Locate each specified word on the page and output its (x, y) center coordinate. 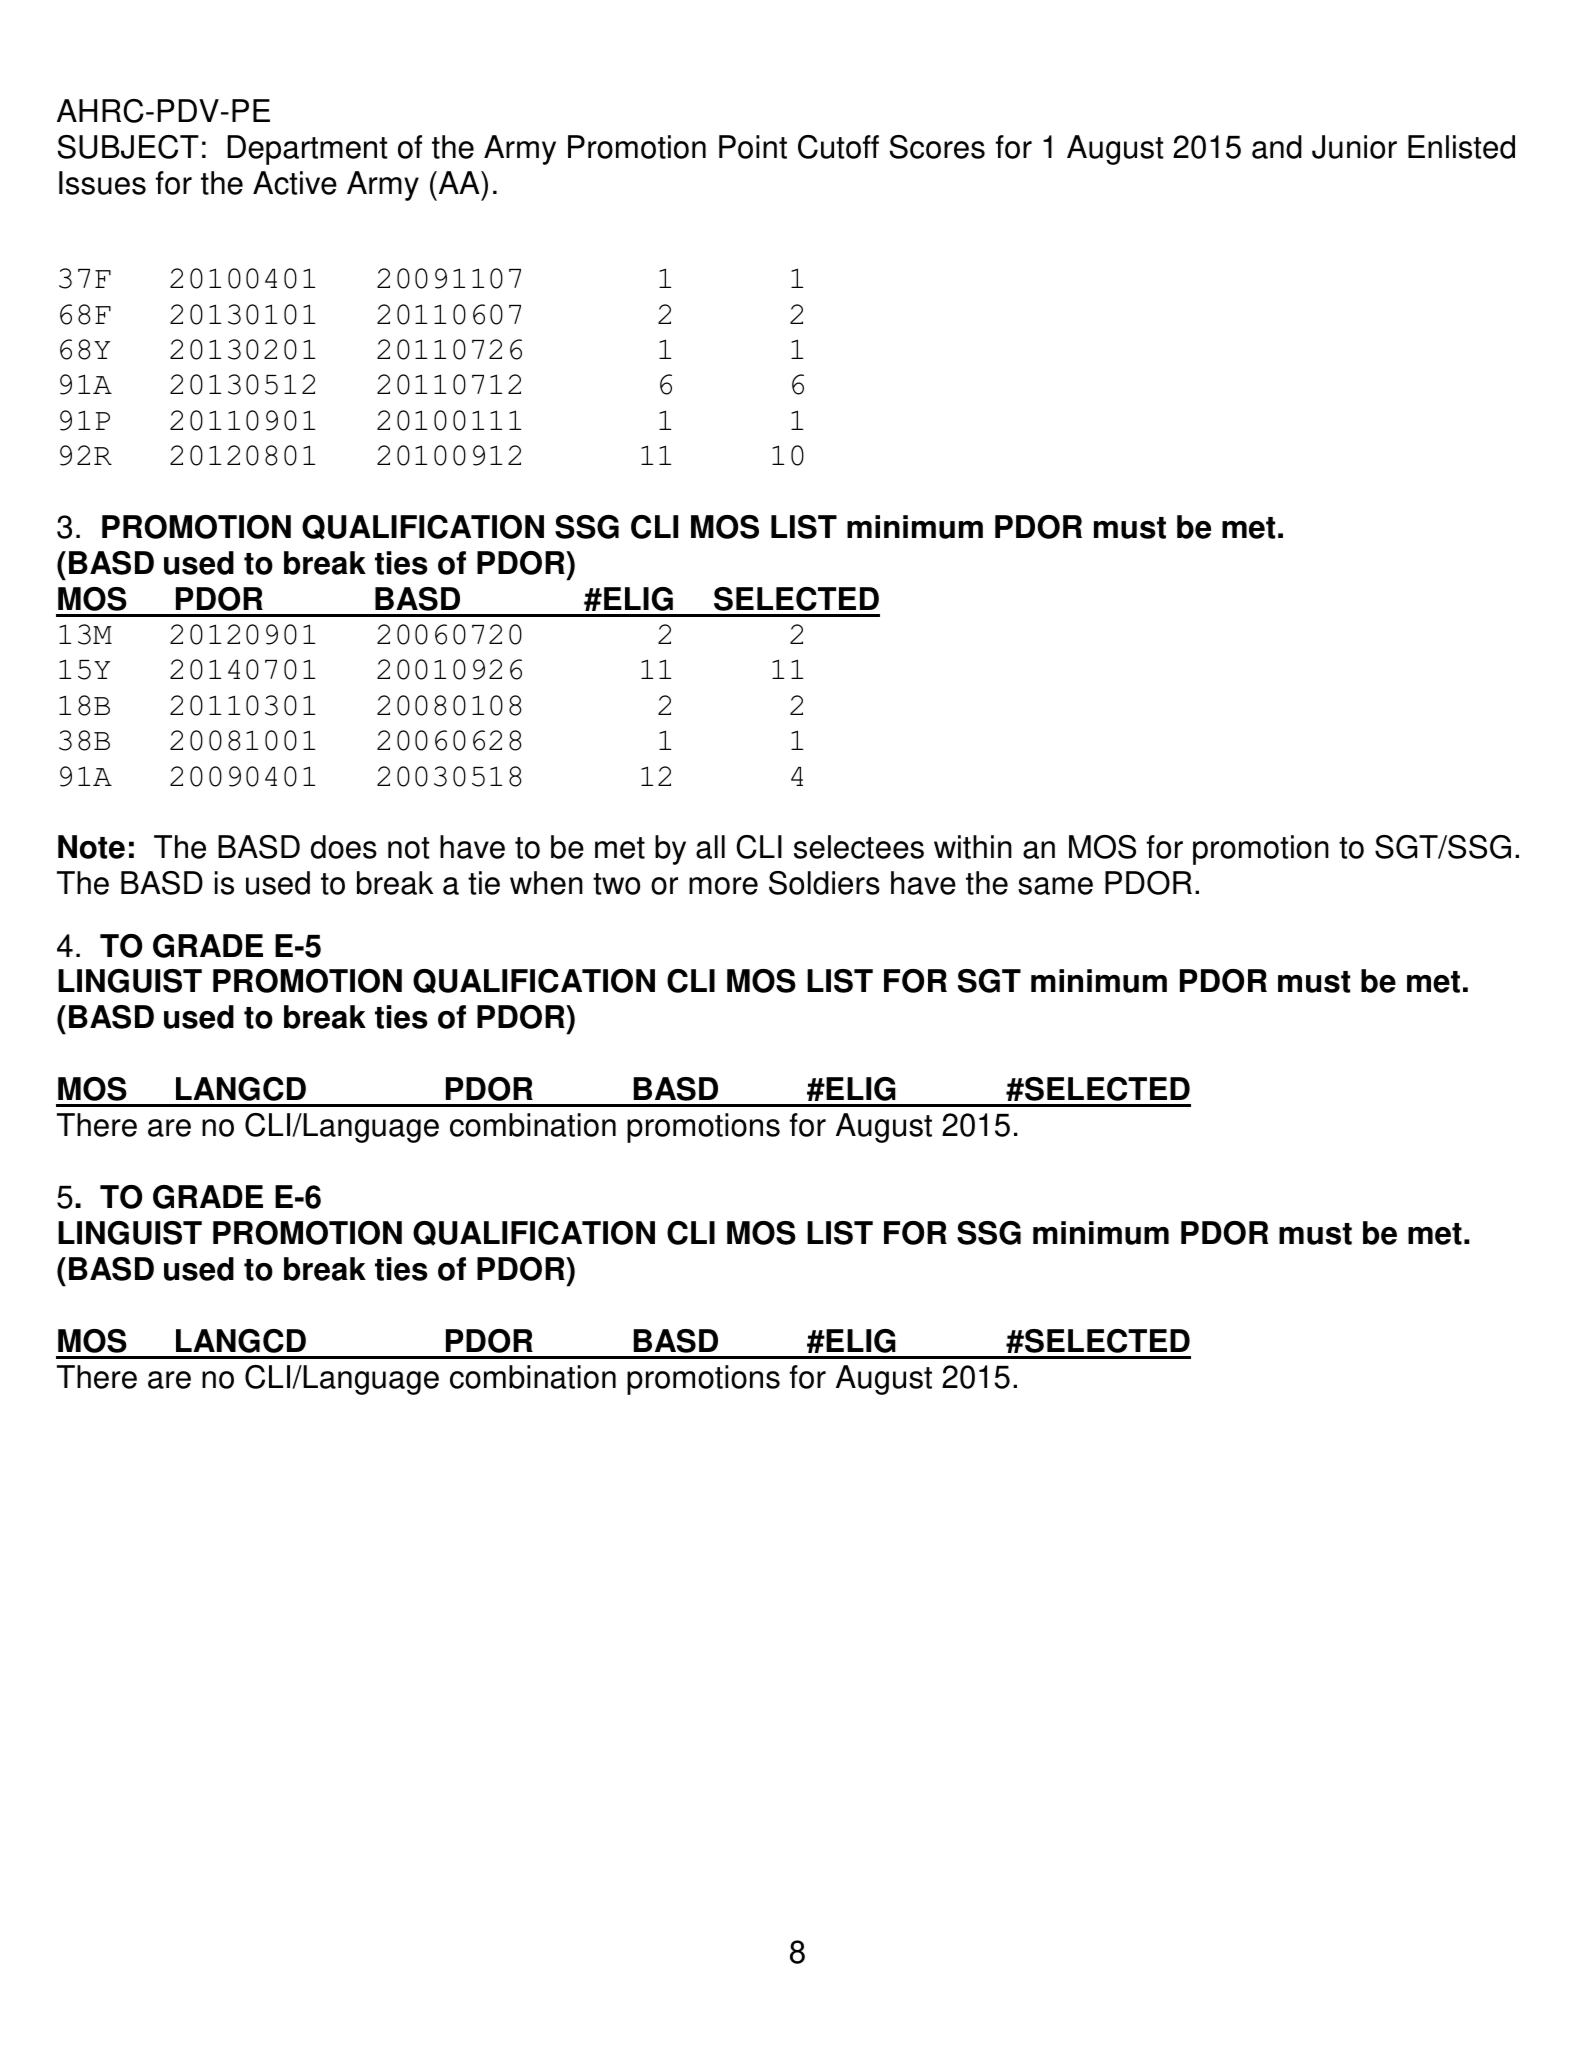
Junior (1354, 147)
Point (753, 147)
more (723, 886)
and (1277, 147)
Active (295, 183)
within (973, 847)
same (1055, 886)
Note (91, 847)
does (344, 847)
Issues (102, 183)
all (710, 847)
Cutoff (838, 147)
